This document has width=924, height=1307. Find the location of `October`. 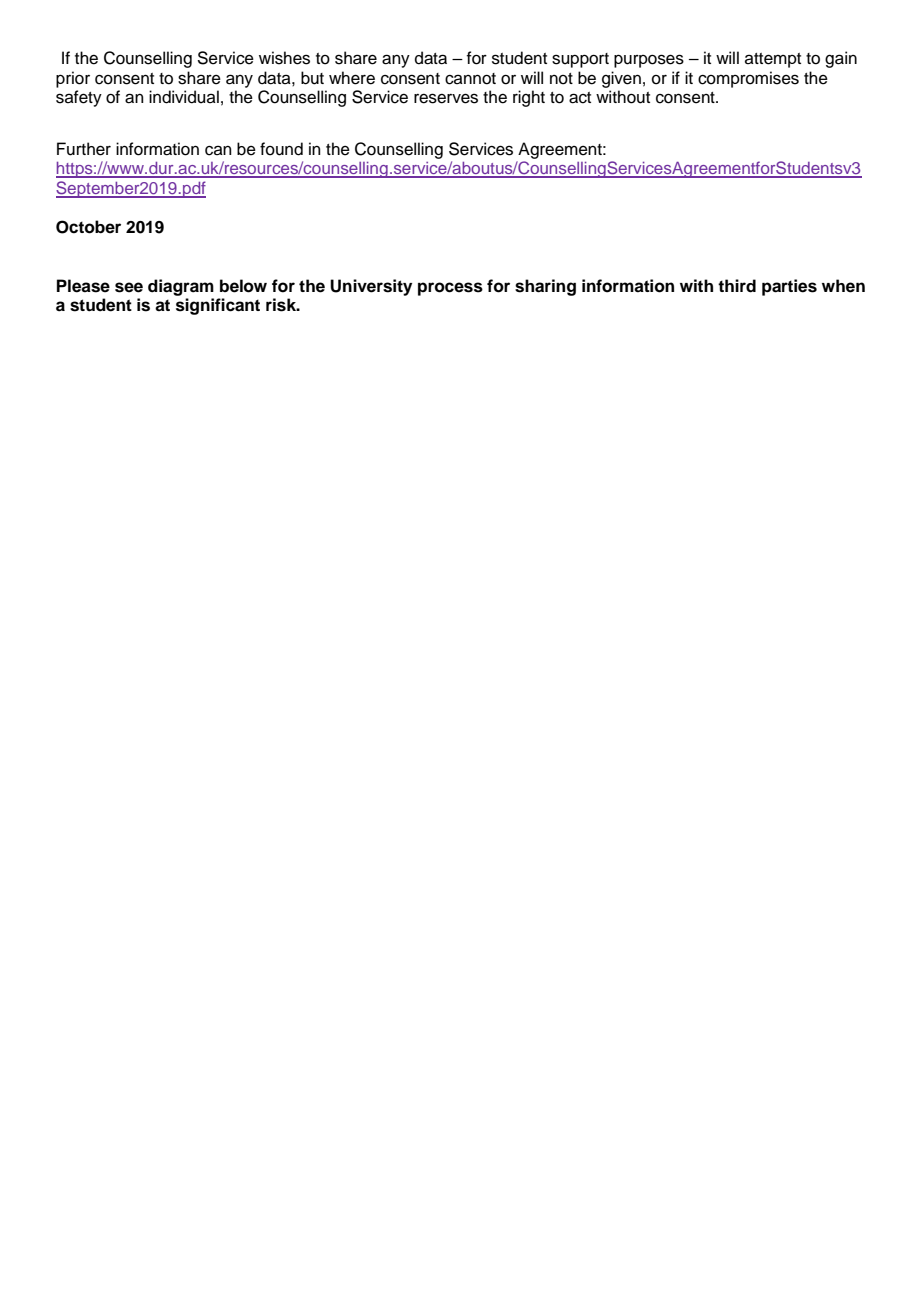

October is located at coordinates (88, 227).
